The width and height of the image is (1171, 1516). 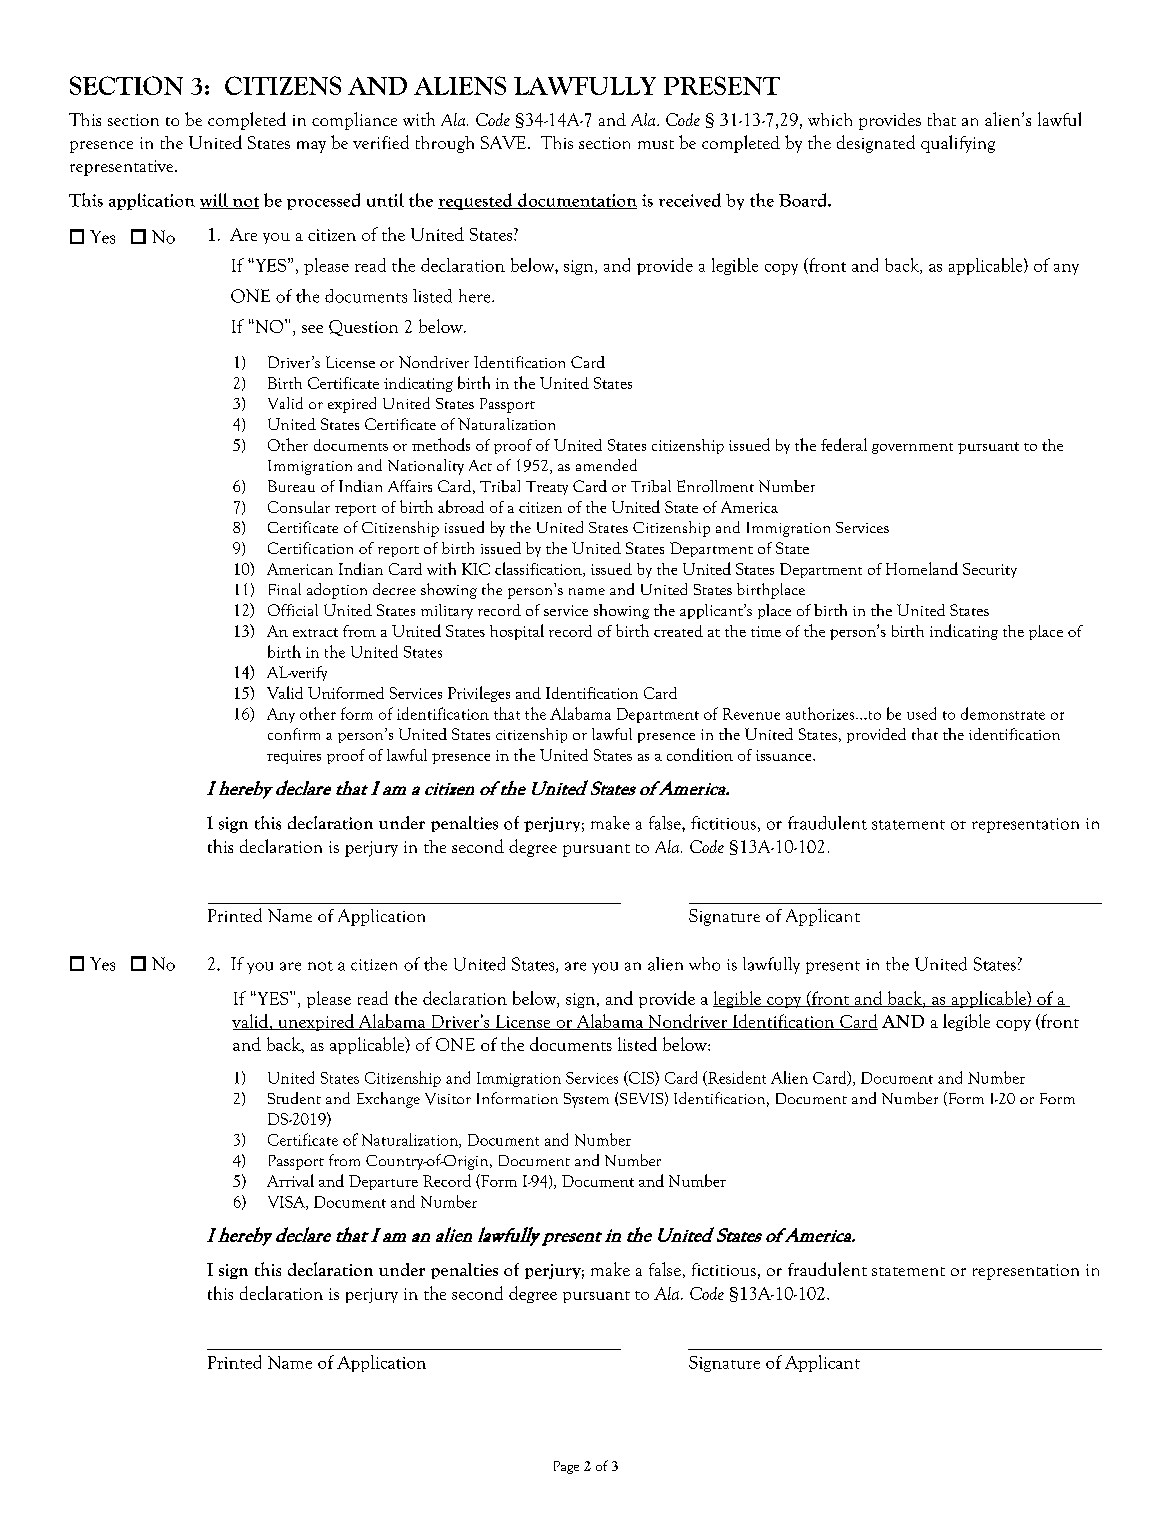 What do you see at coordinates (290, 1180) in the image?
I see `Arrival` at bounding box center [290, 1180].
